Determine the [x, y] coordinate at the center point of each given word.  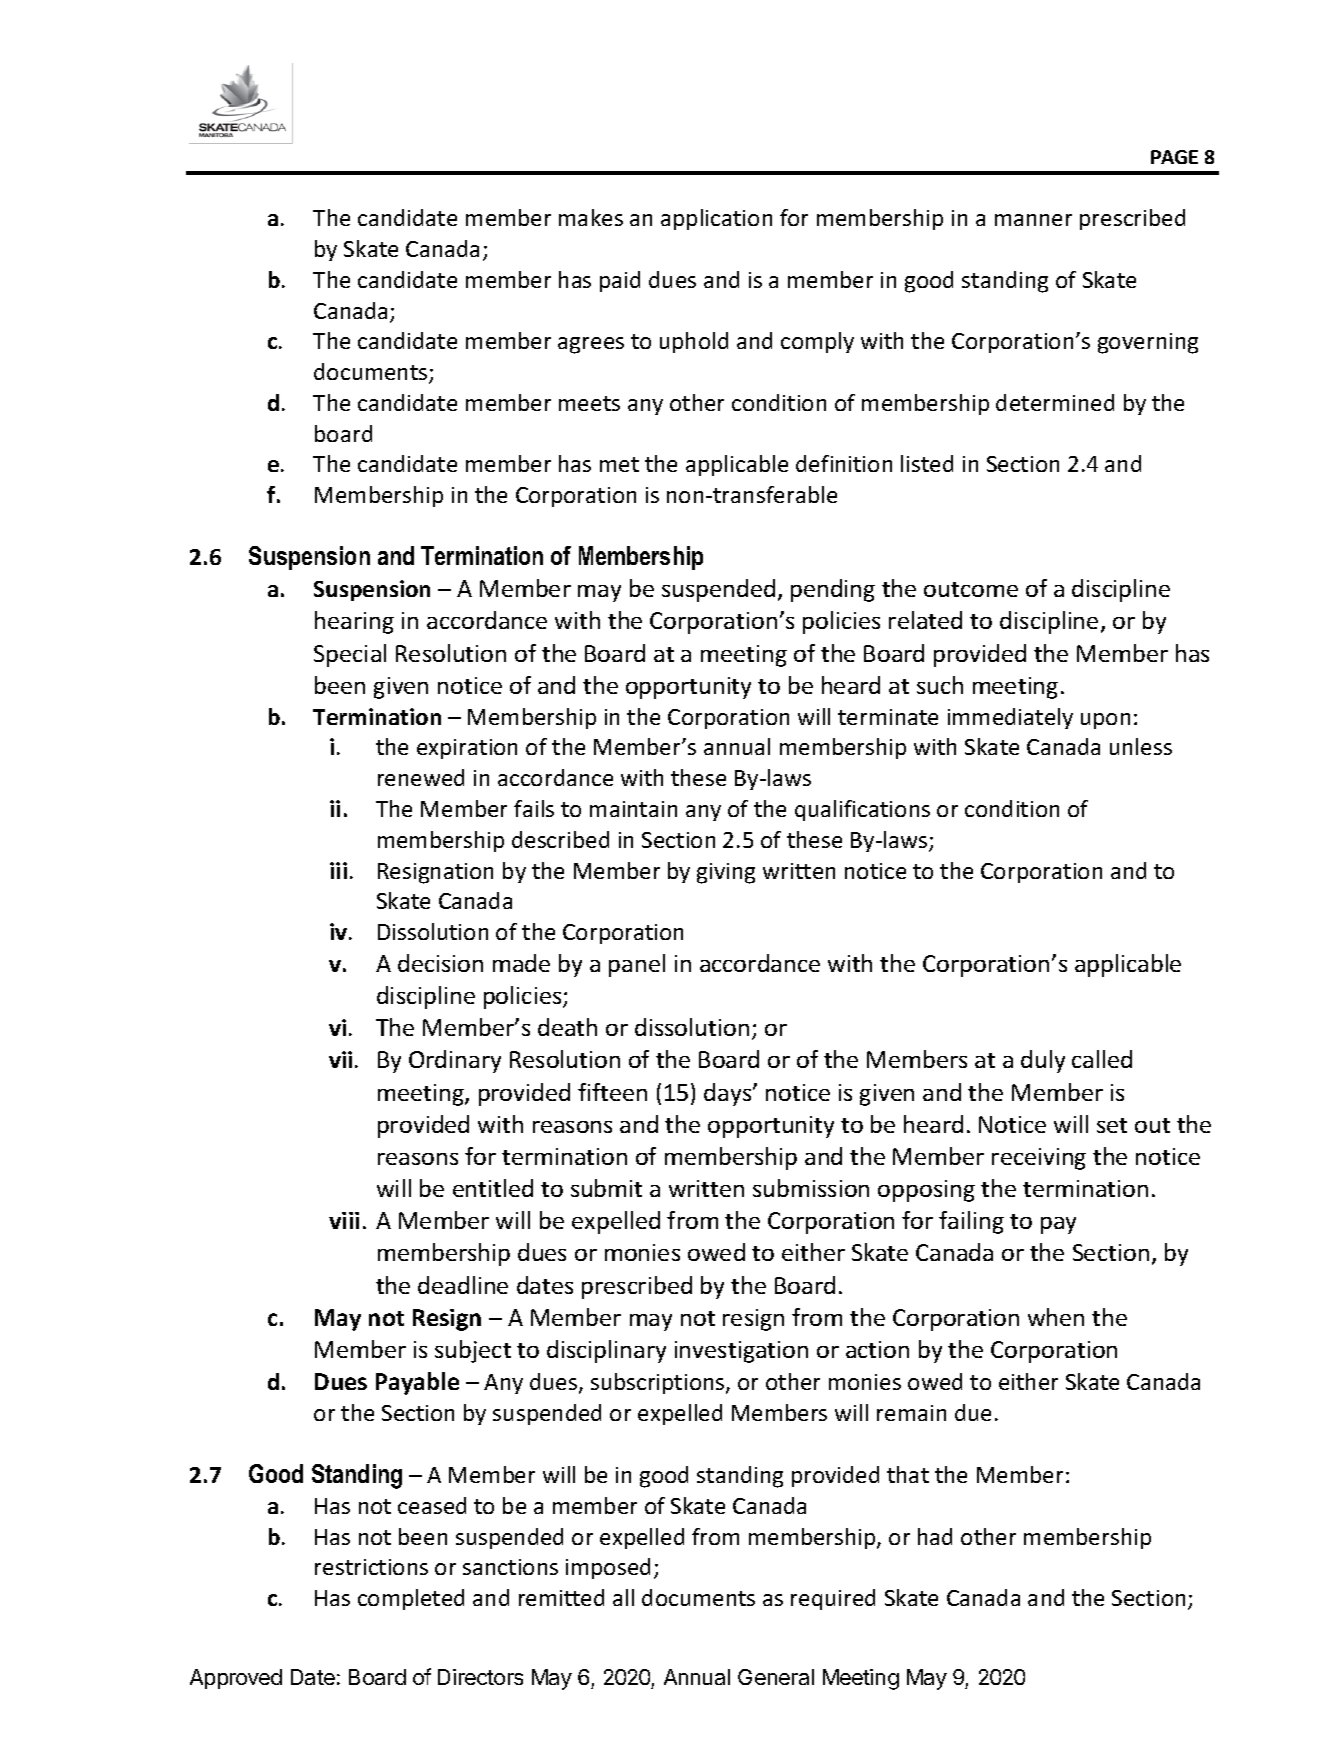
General [776, 1677]
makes [591, 217]
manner [1033, 220]
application [716, 219]
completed [411, 1599]
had [935, 1536]
